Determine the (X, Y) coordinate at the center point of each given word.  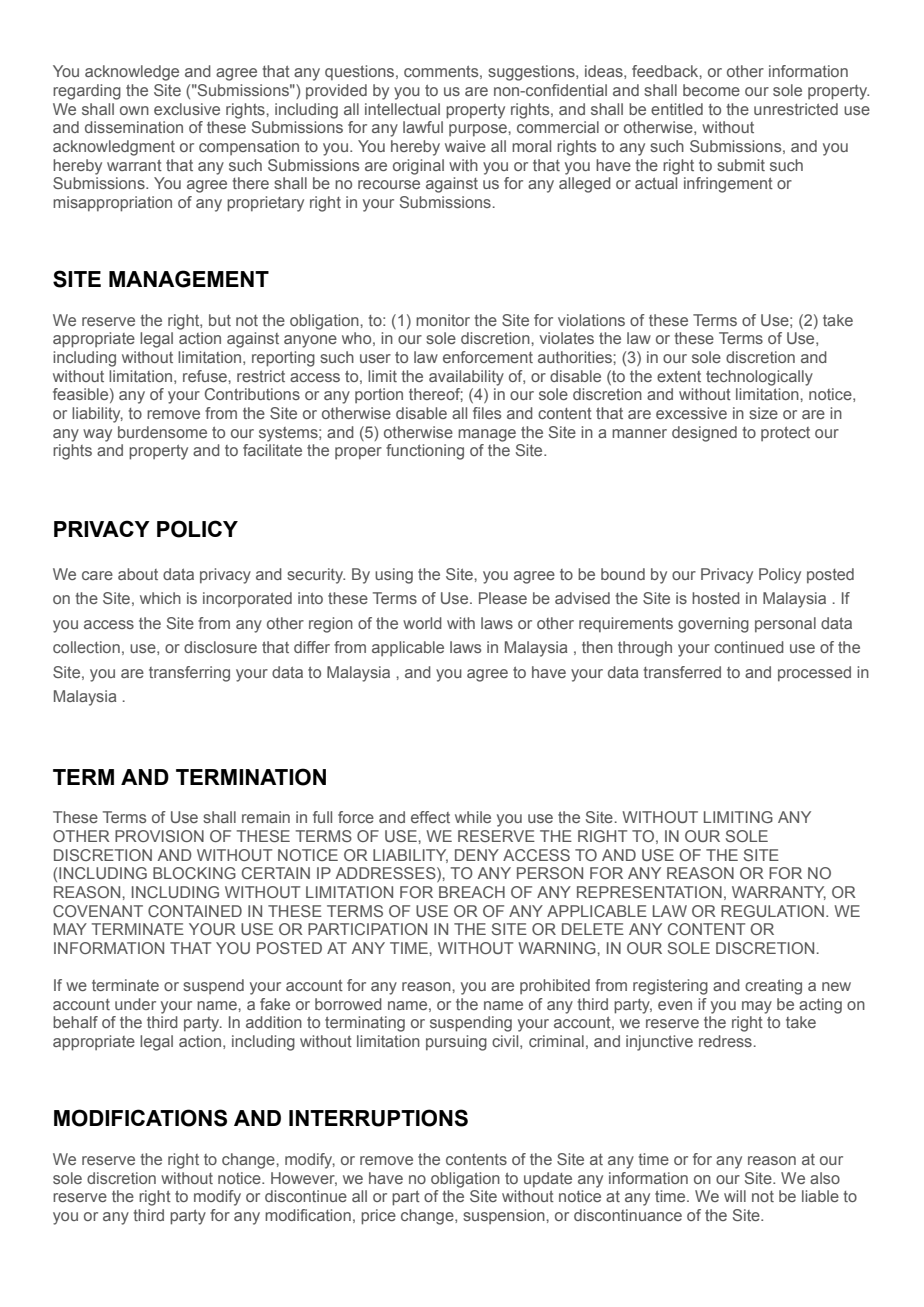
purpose (479, 130)
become (711, 90)
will (735, 1196)
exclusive (187, 109)
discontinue (306, 1196)
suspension (505, 1216)
